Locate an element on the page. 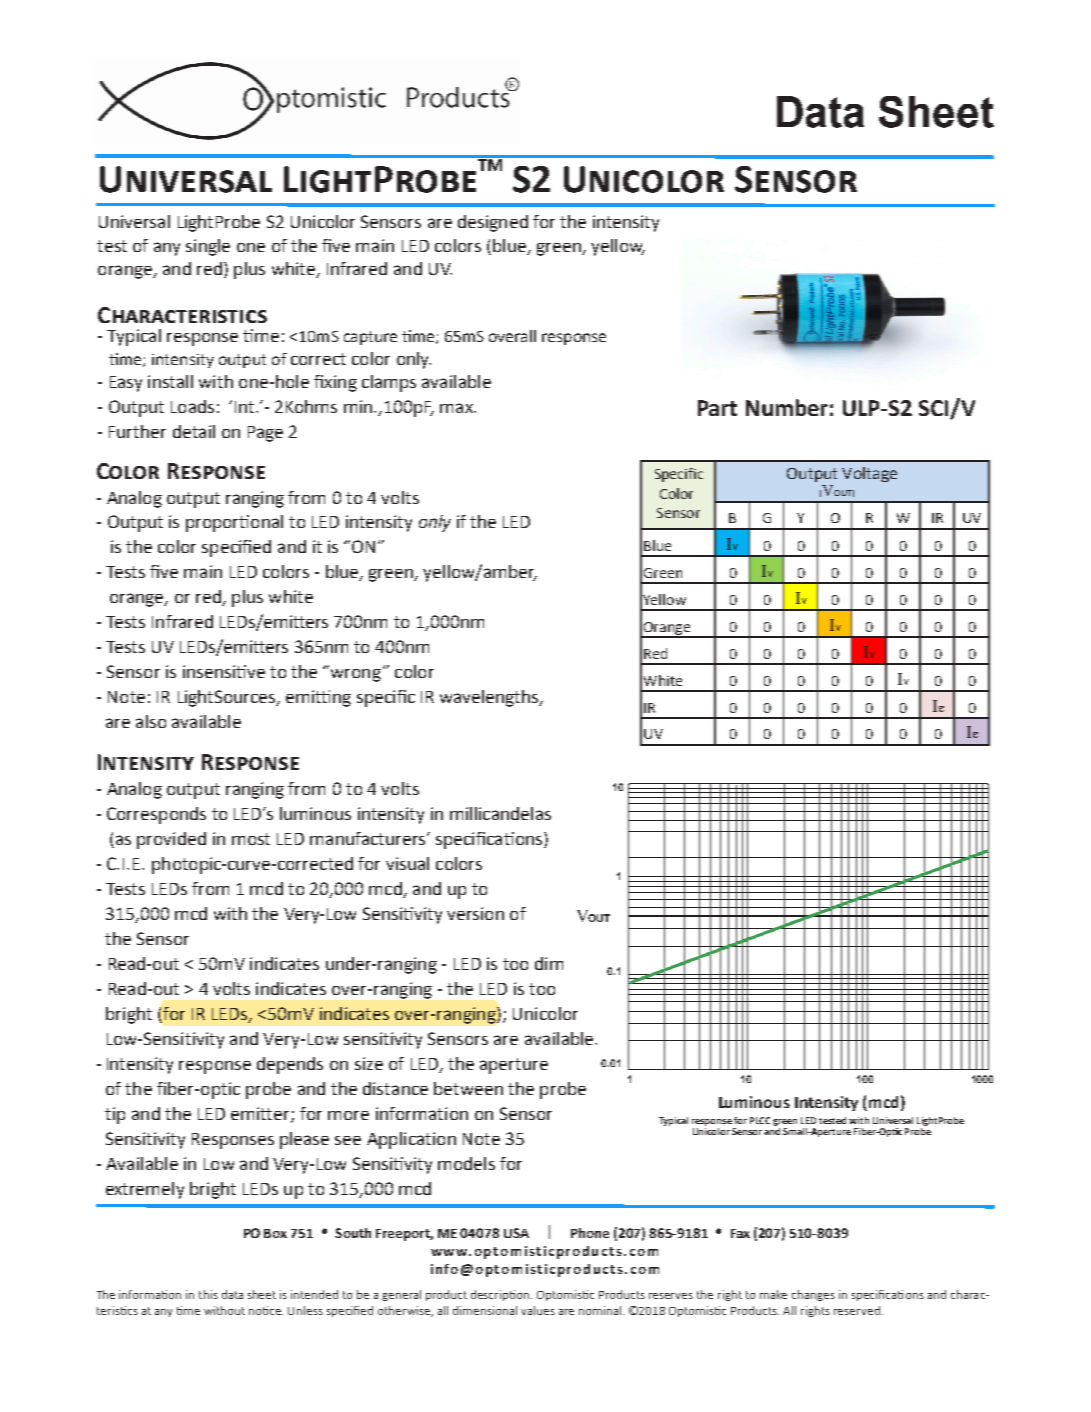  single is located at coordinates (208, 247).
